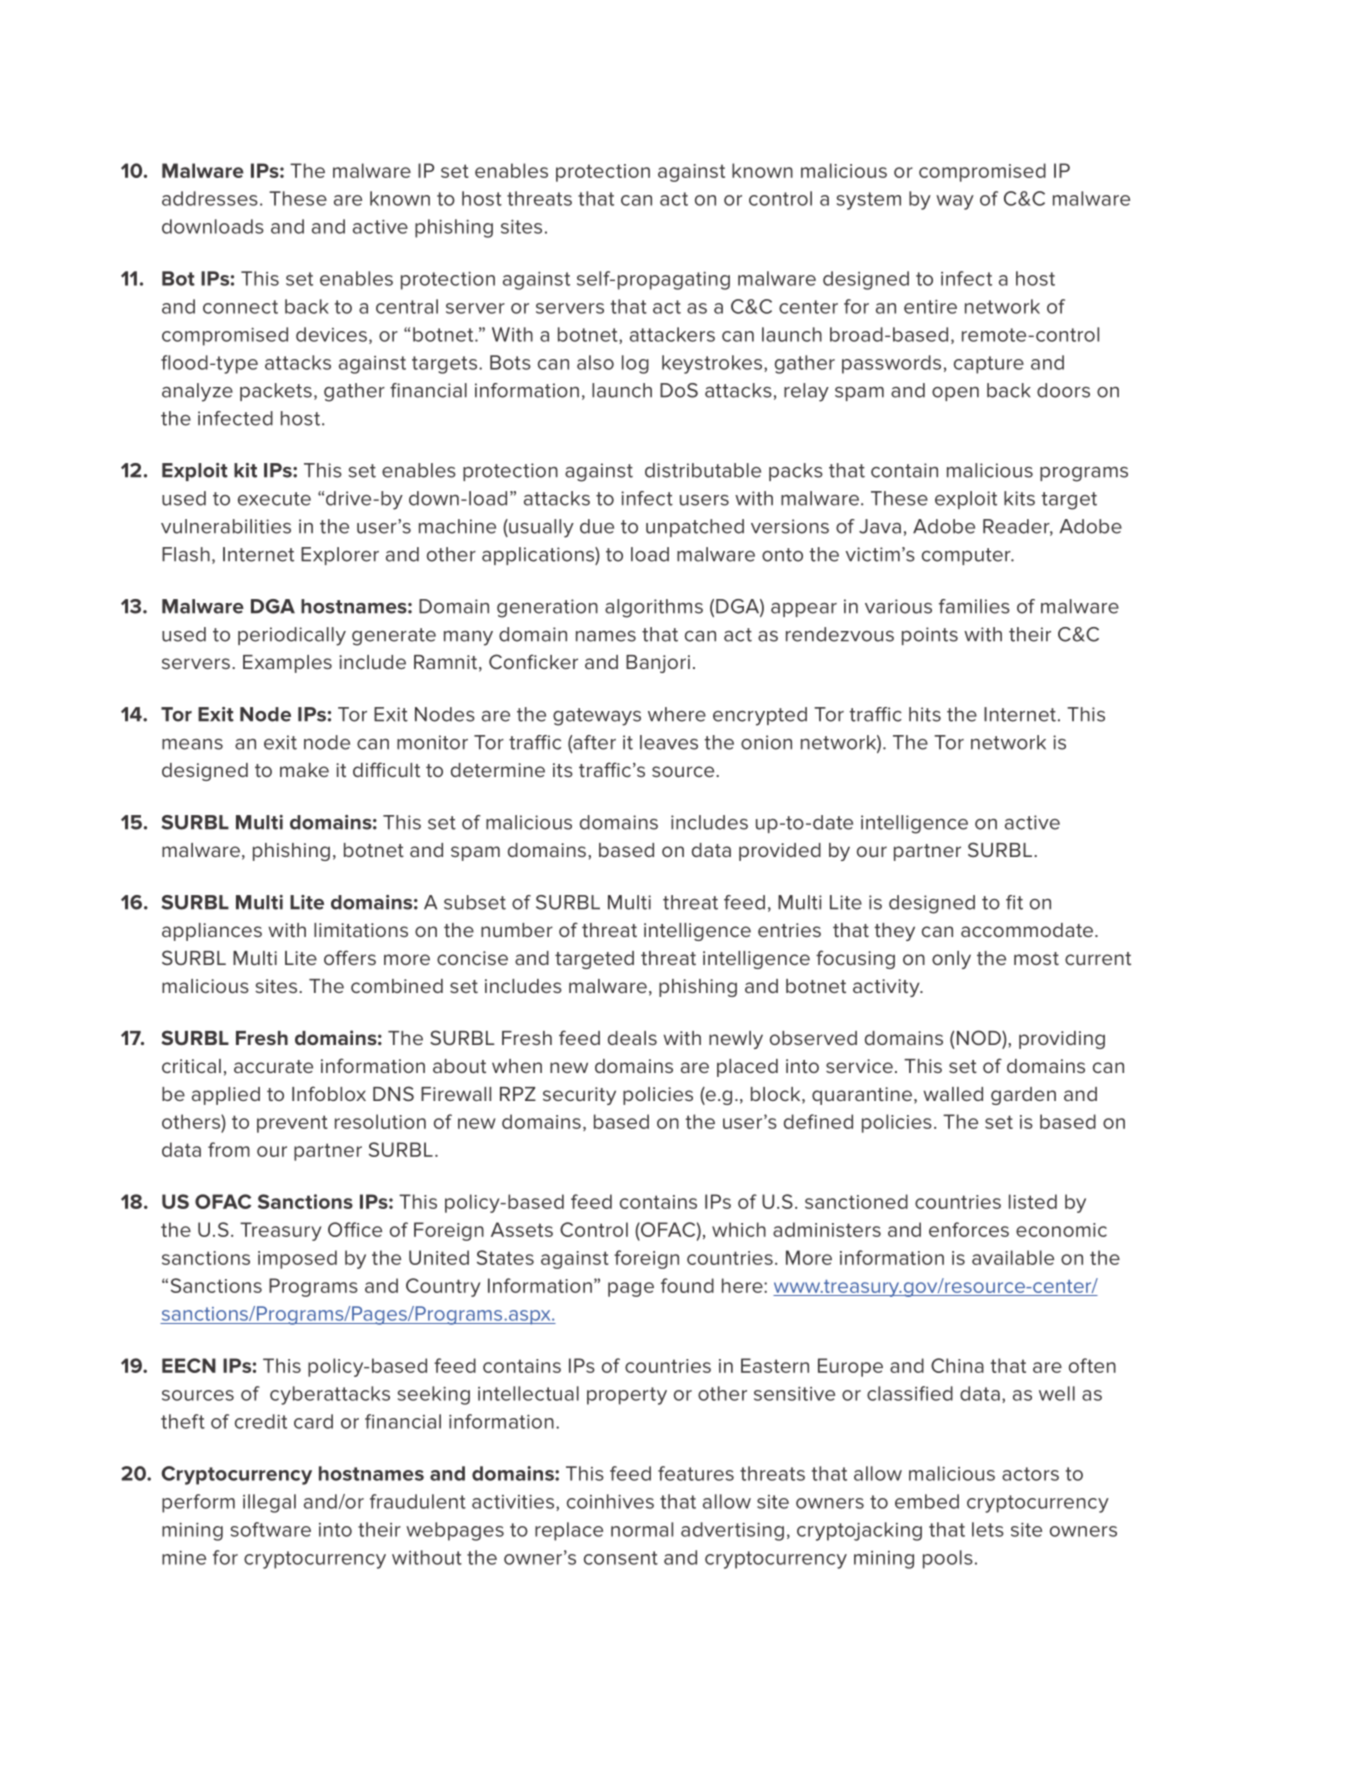 The height and width of the page is (1770, 1368). I want to click on entire, so click(930, 306).
